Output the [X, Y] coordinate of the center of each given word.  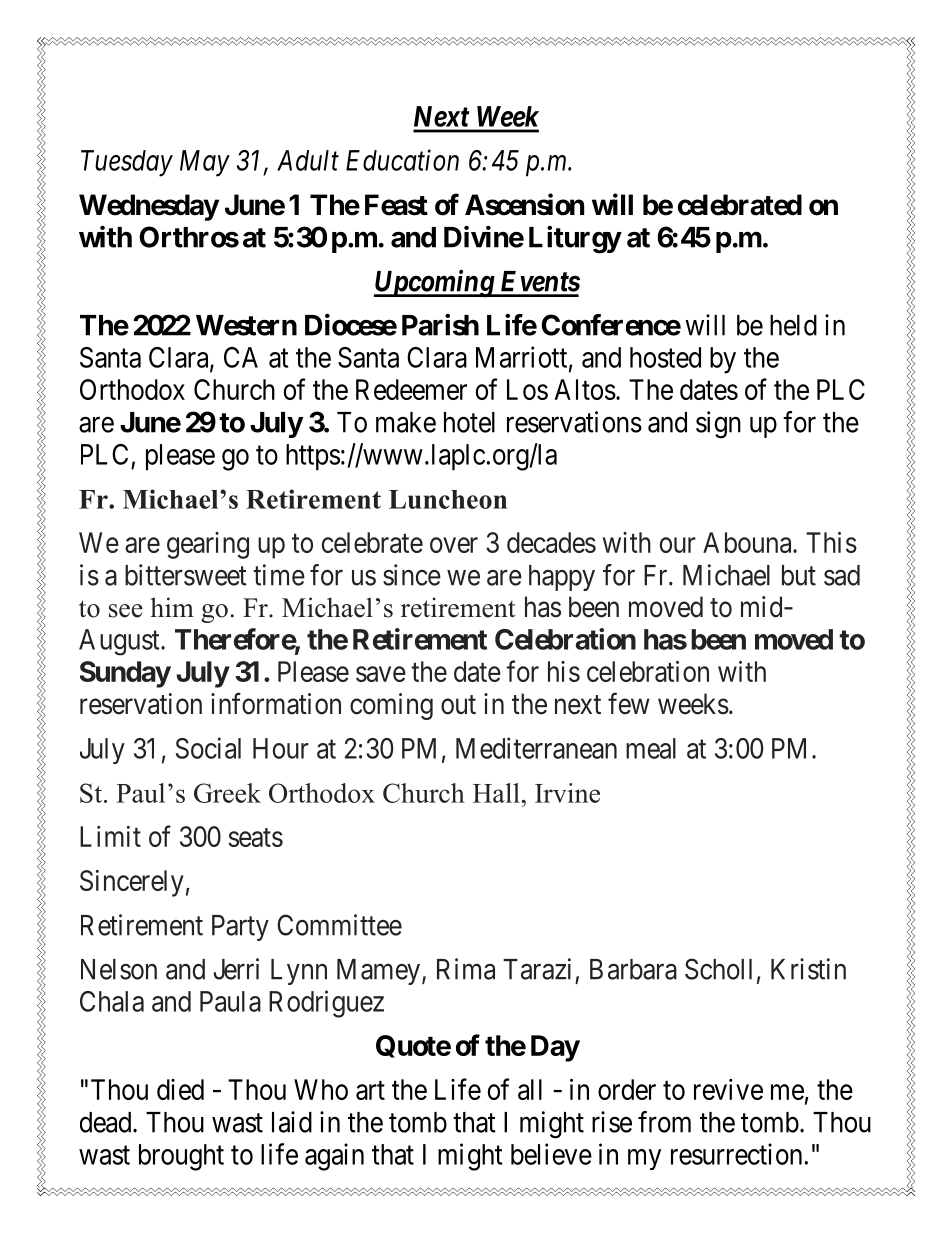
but [799, 575]
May [205, 163]
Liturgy [575, 240]
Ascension [524, 204]
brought [181, 1157]
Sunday [125, 674]
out [458, 705]
